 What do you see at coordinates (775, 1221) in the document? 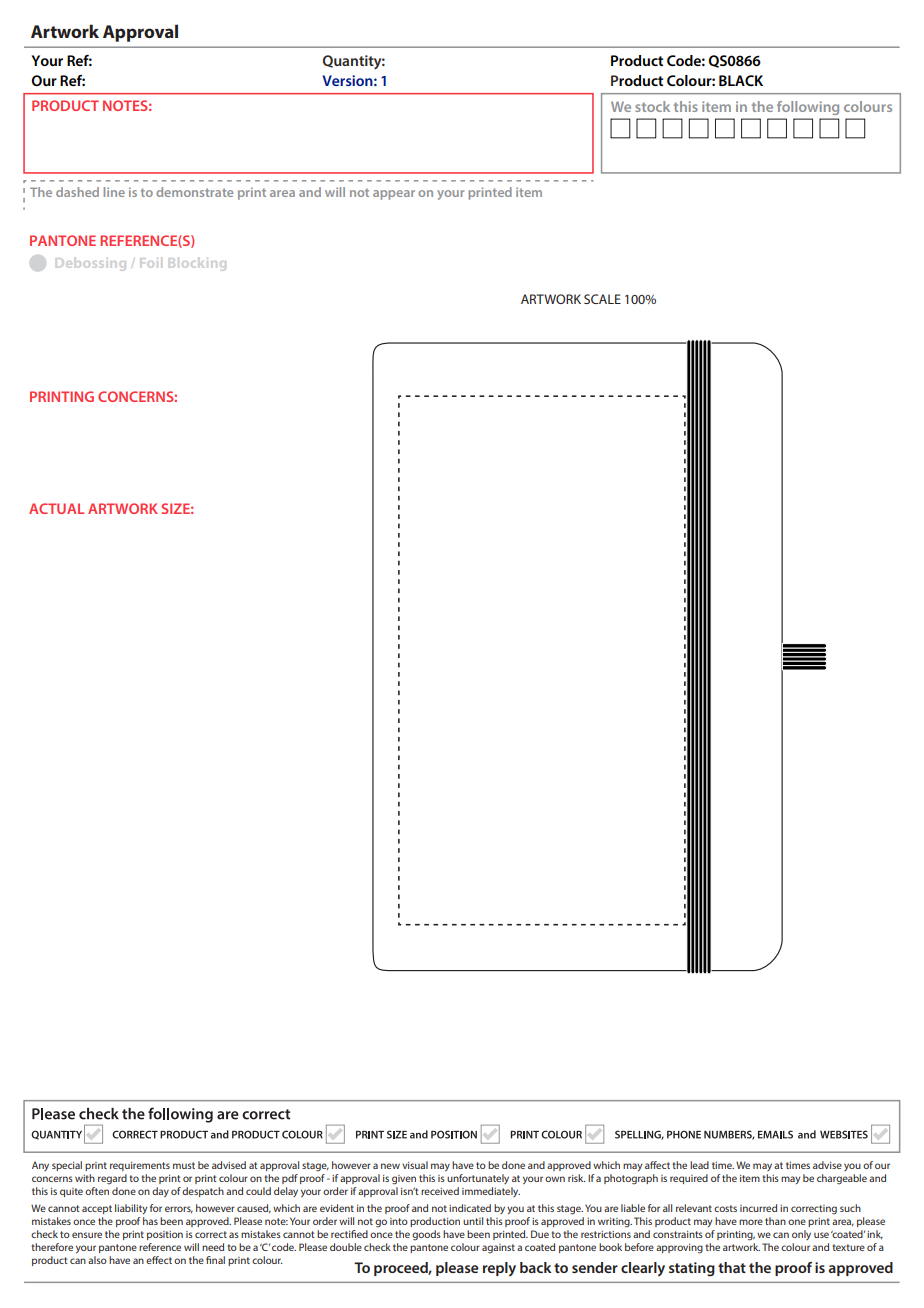
I see `than` at bounding box center [775, 1221].
